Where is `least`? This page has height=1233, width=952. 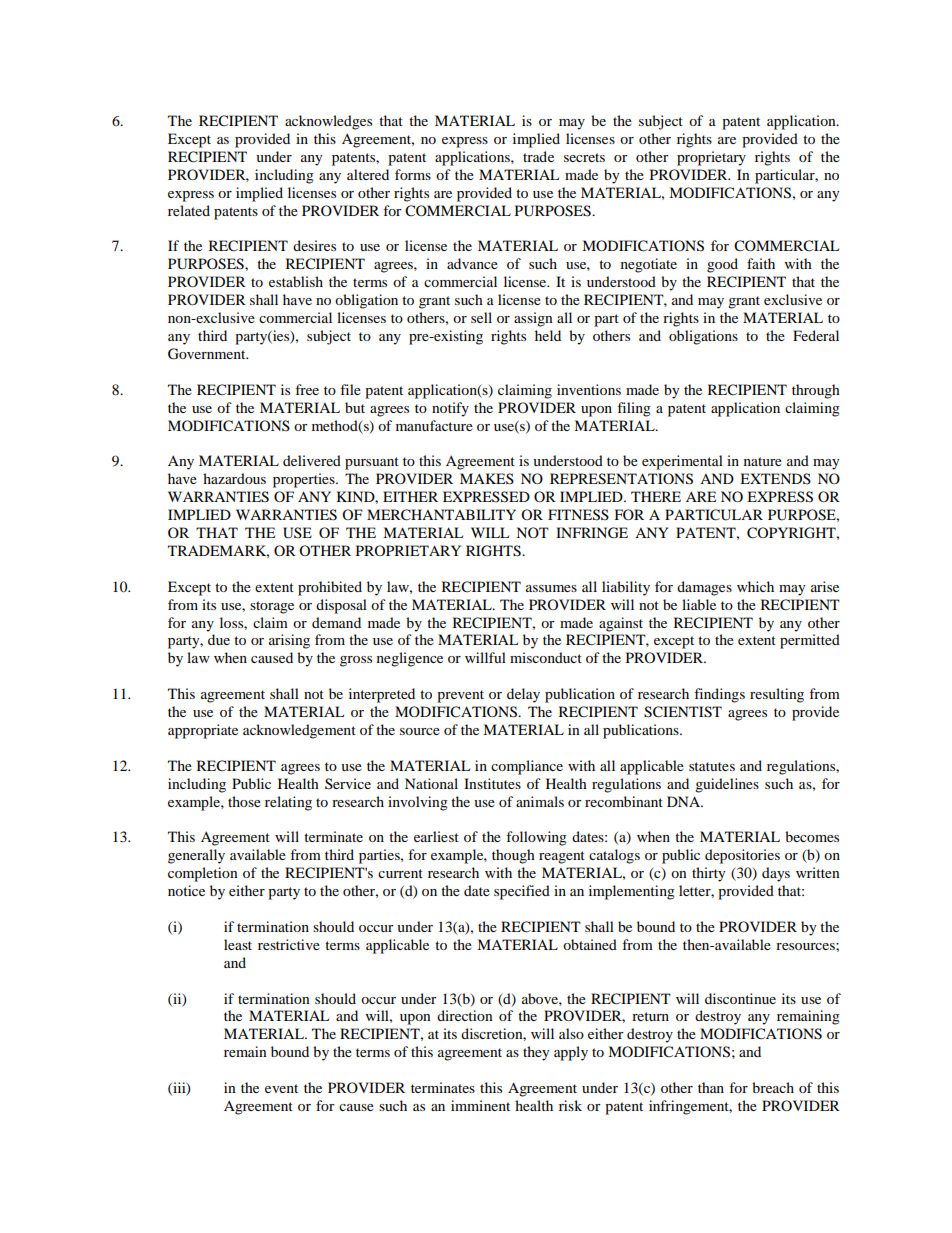 least is located at coordinates (238, 944).
